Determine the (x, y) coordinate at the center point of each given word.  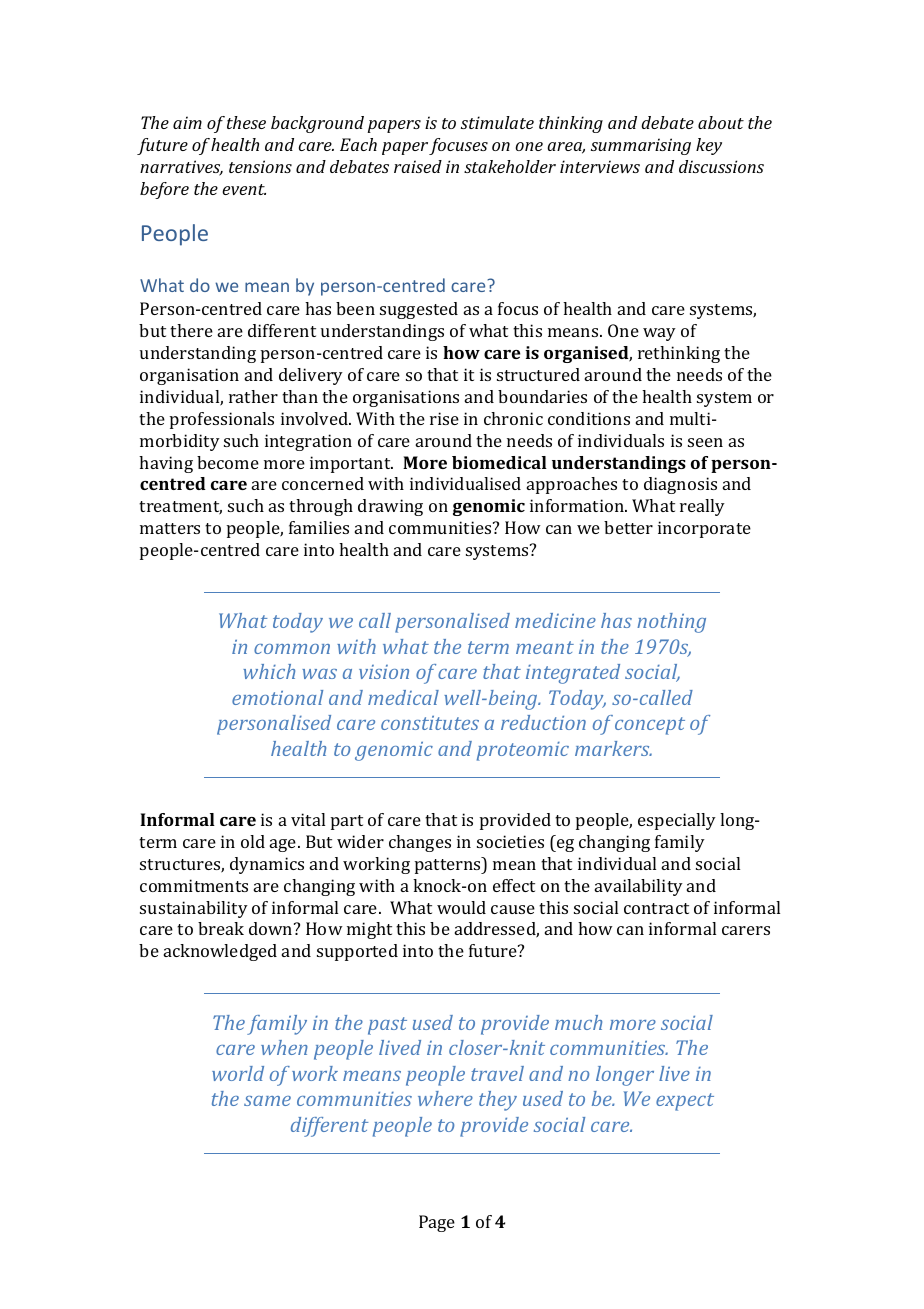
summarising (641, 146)
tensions (260, 166)
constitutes (430, 723)
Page (437, 1223)
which (269, 671)
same (267, 1101)
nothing (671, 623)
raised (418, 166)
